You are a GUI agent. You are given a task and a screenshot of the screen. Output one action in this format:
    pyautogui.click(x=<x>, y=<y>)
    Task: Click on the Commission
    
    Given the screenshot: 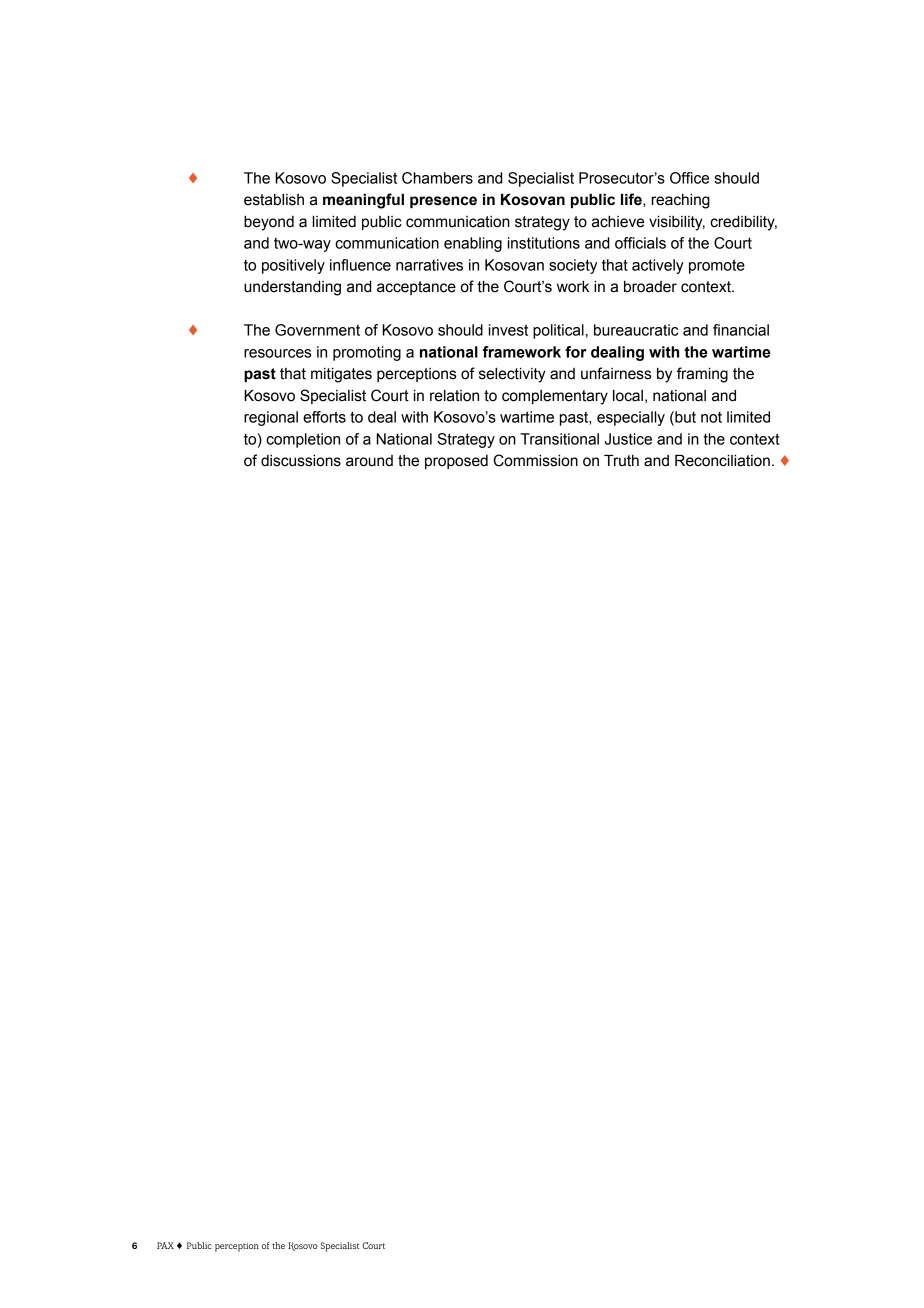 What is the action you would take?
    pyautogui.click(x=535, y=460)
